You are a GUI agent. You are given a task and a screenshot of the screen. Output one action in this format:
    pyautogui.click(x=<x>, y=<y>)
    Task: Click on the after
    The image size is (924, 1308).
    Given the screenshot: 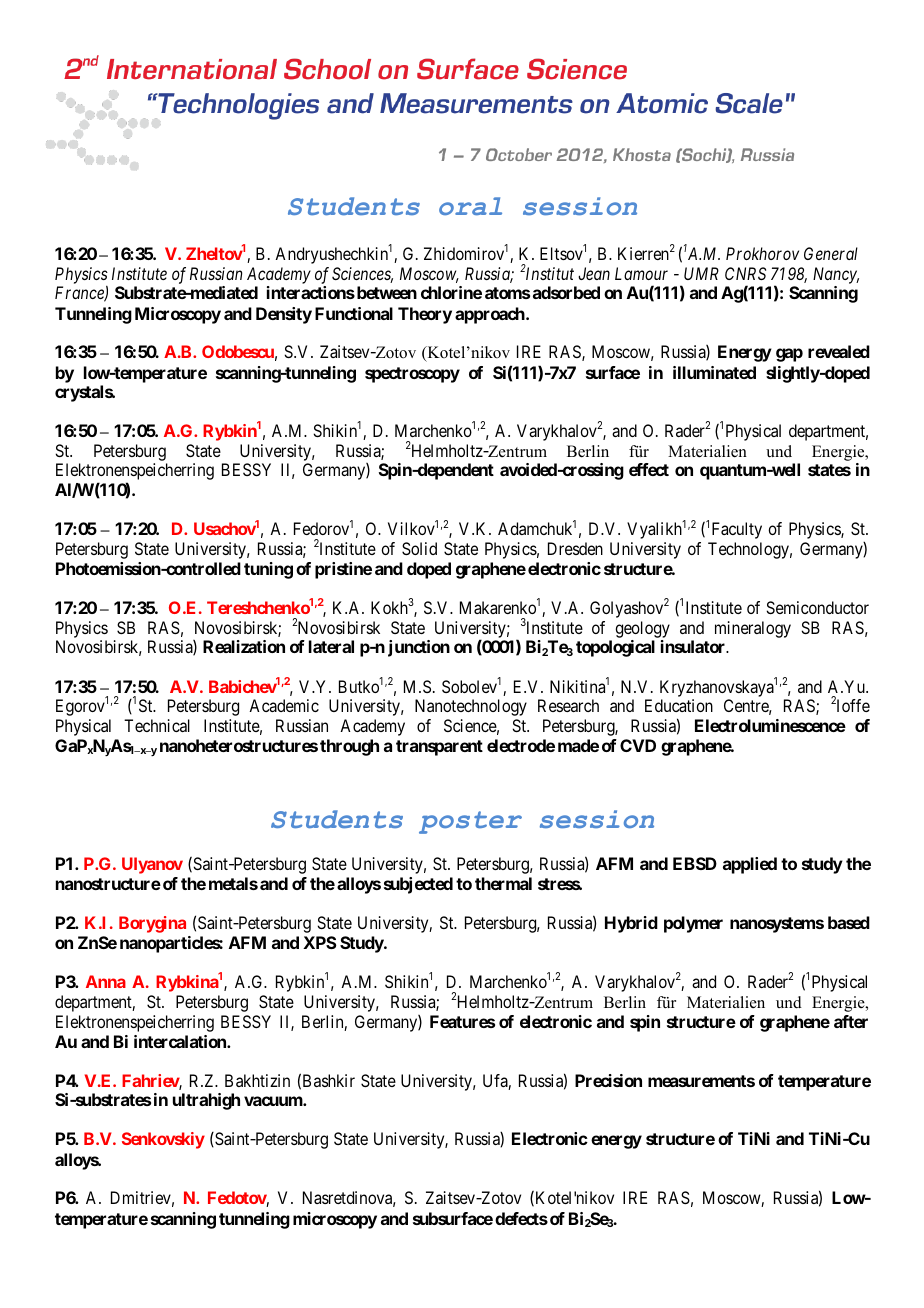 What is the action you would take?
    pyautogui.click(x=851, y=1021)
